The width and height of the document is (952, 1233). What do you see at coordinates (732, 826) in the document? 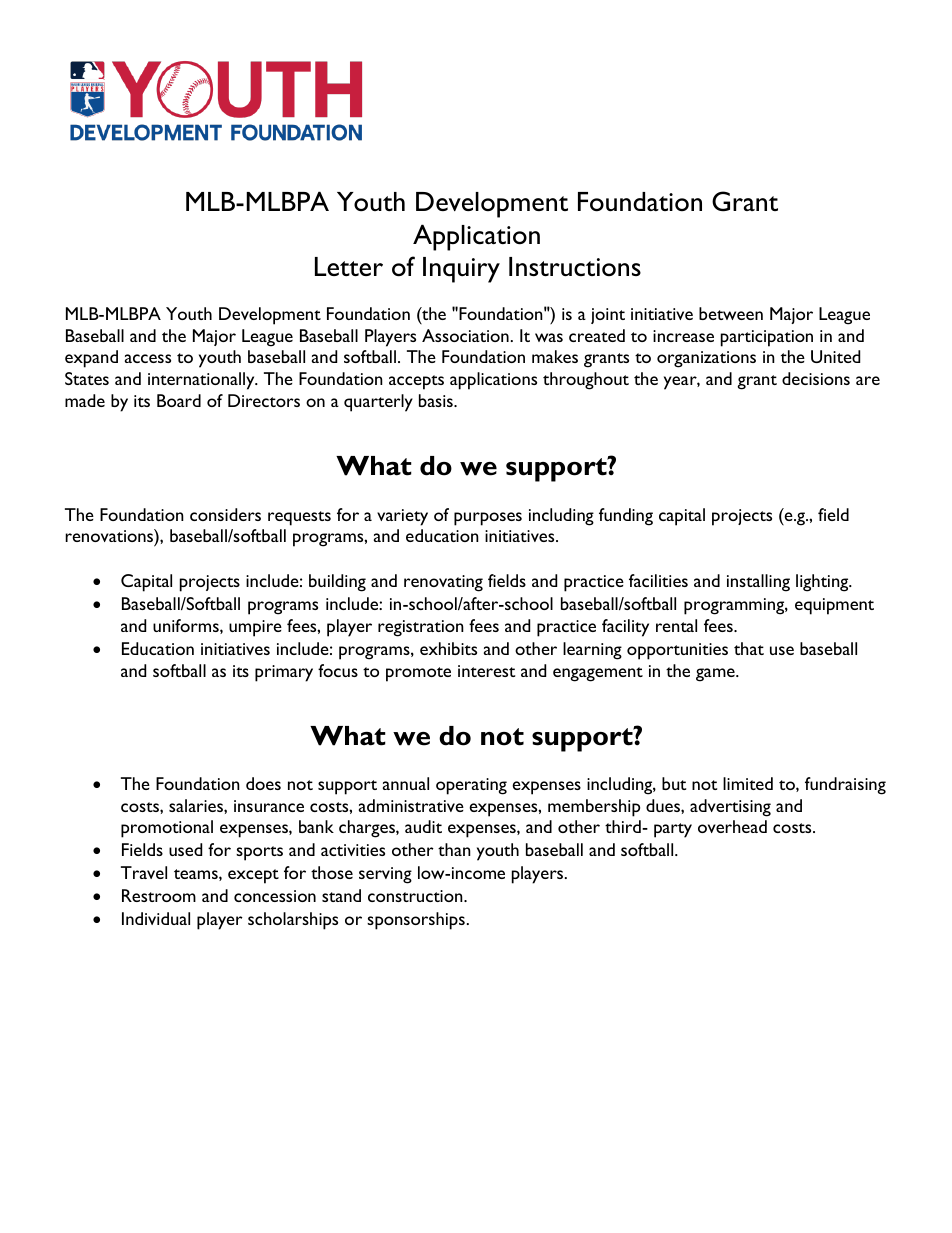
I see `overhead` at bounding box center [732, 826].
